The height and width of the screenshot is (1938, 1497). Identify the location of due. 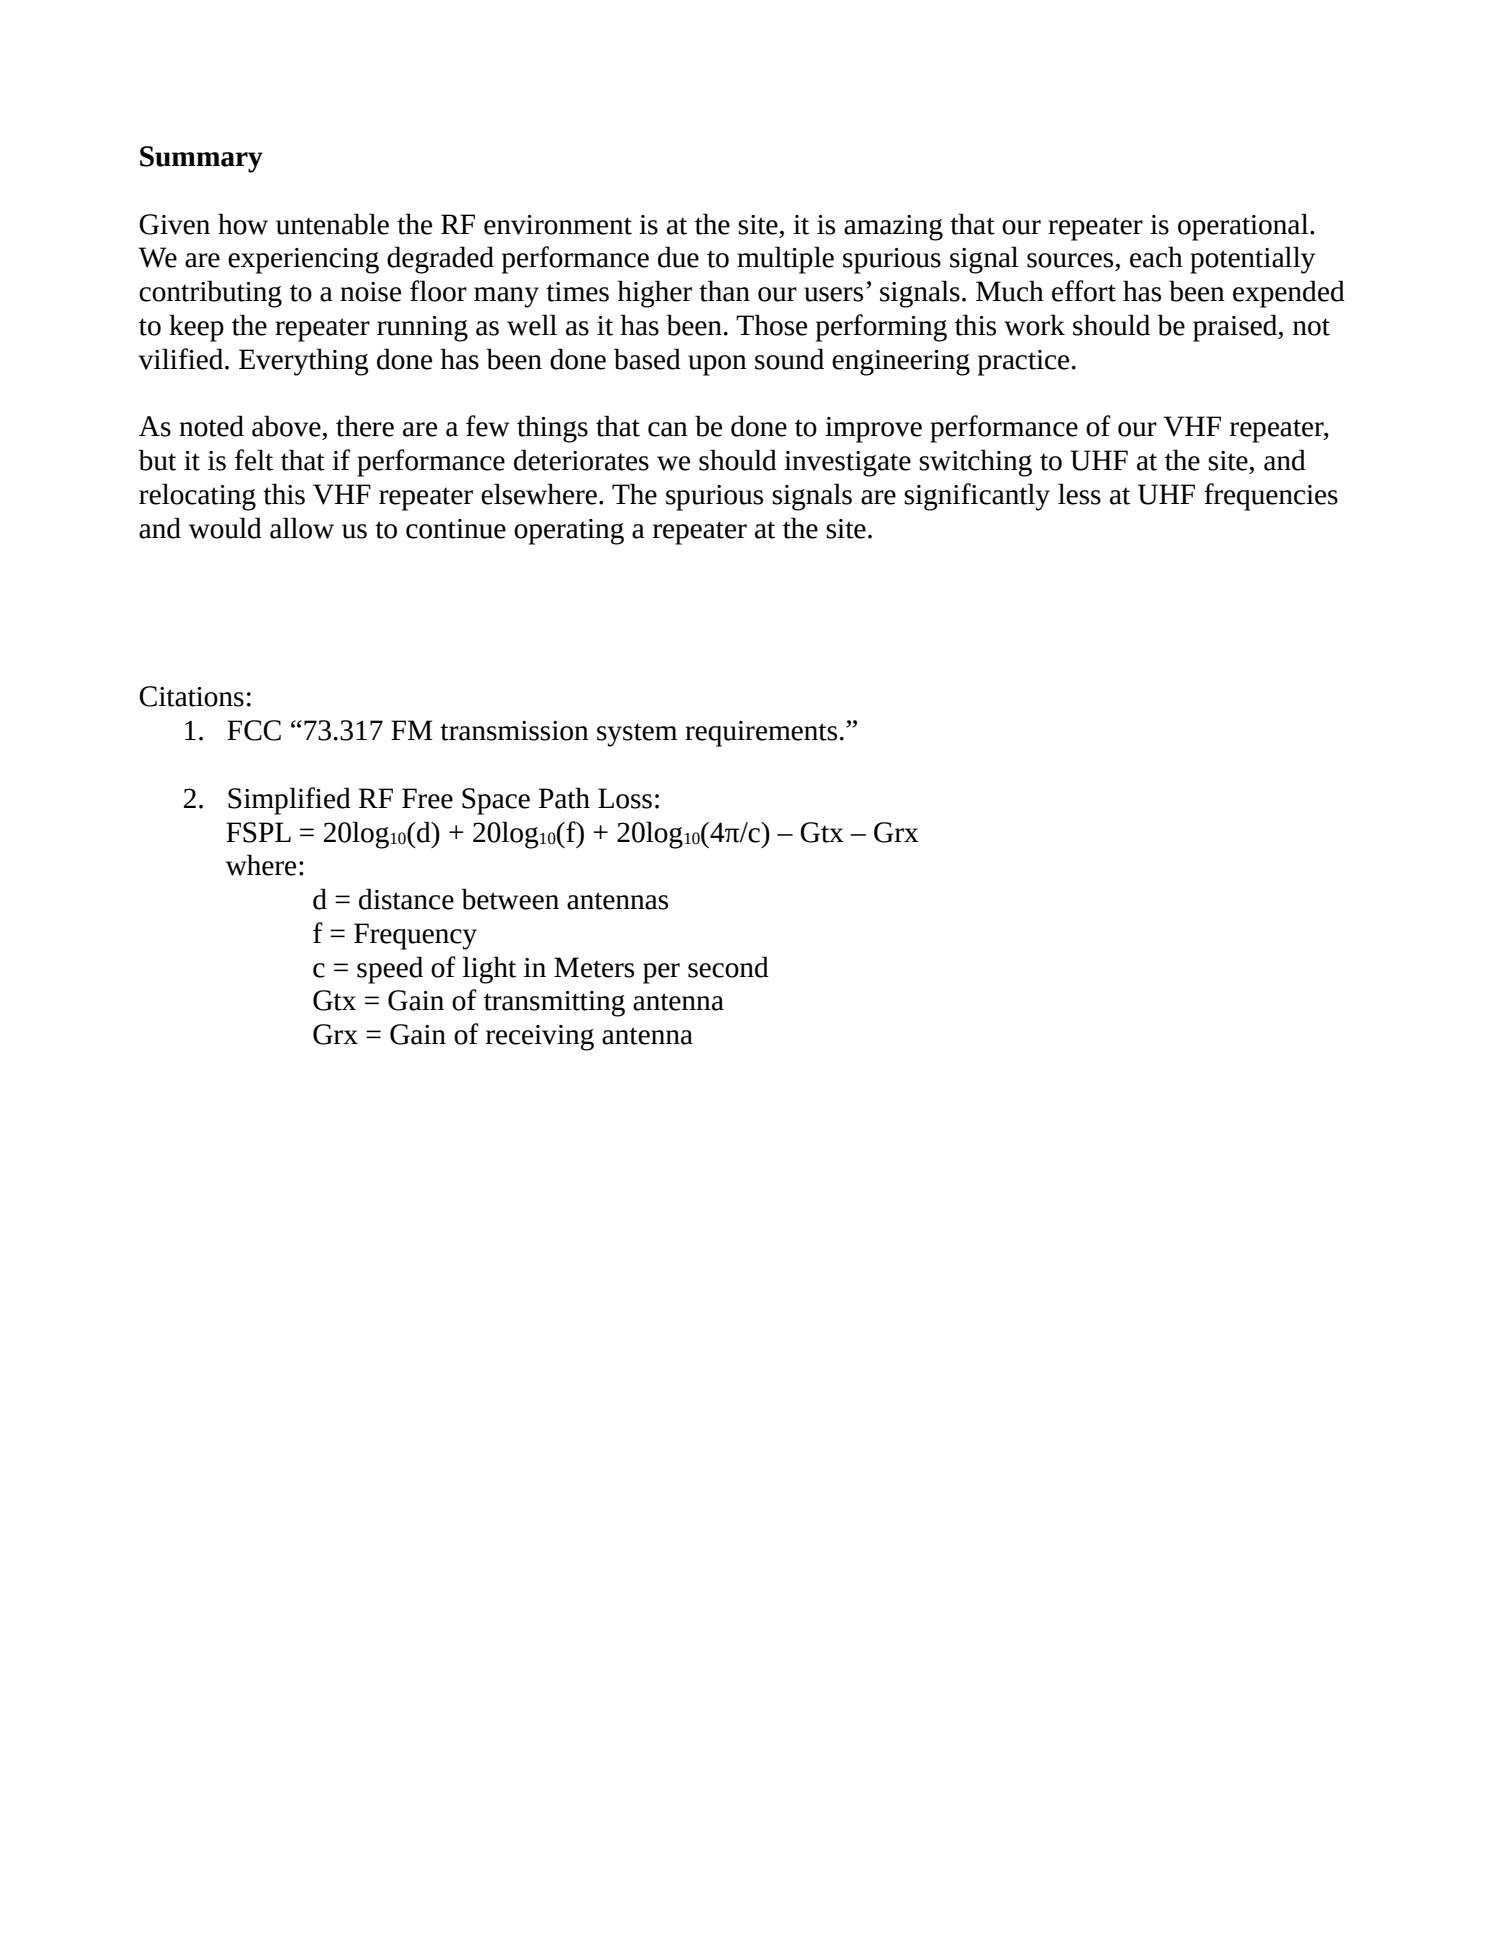
(678, 257).
